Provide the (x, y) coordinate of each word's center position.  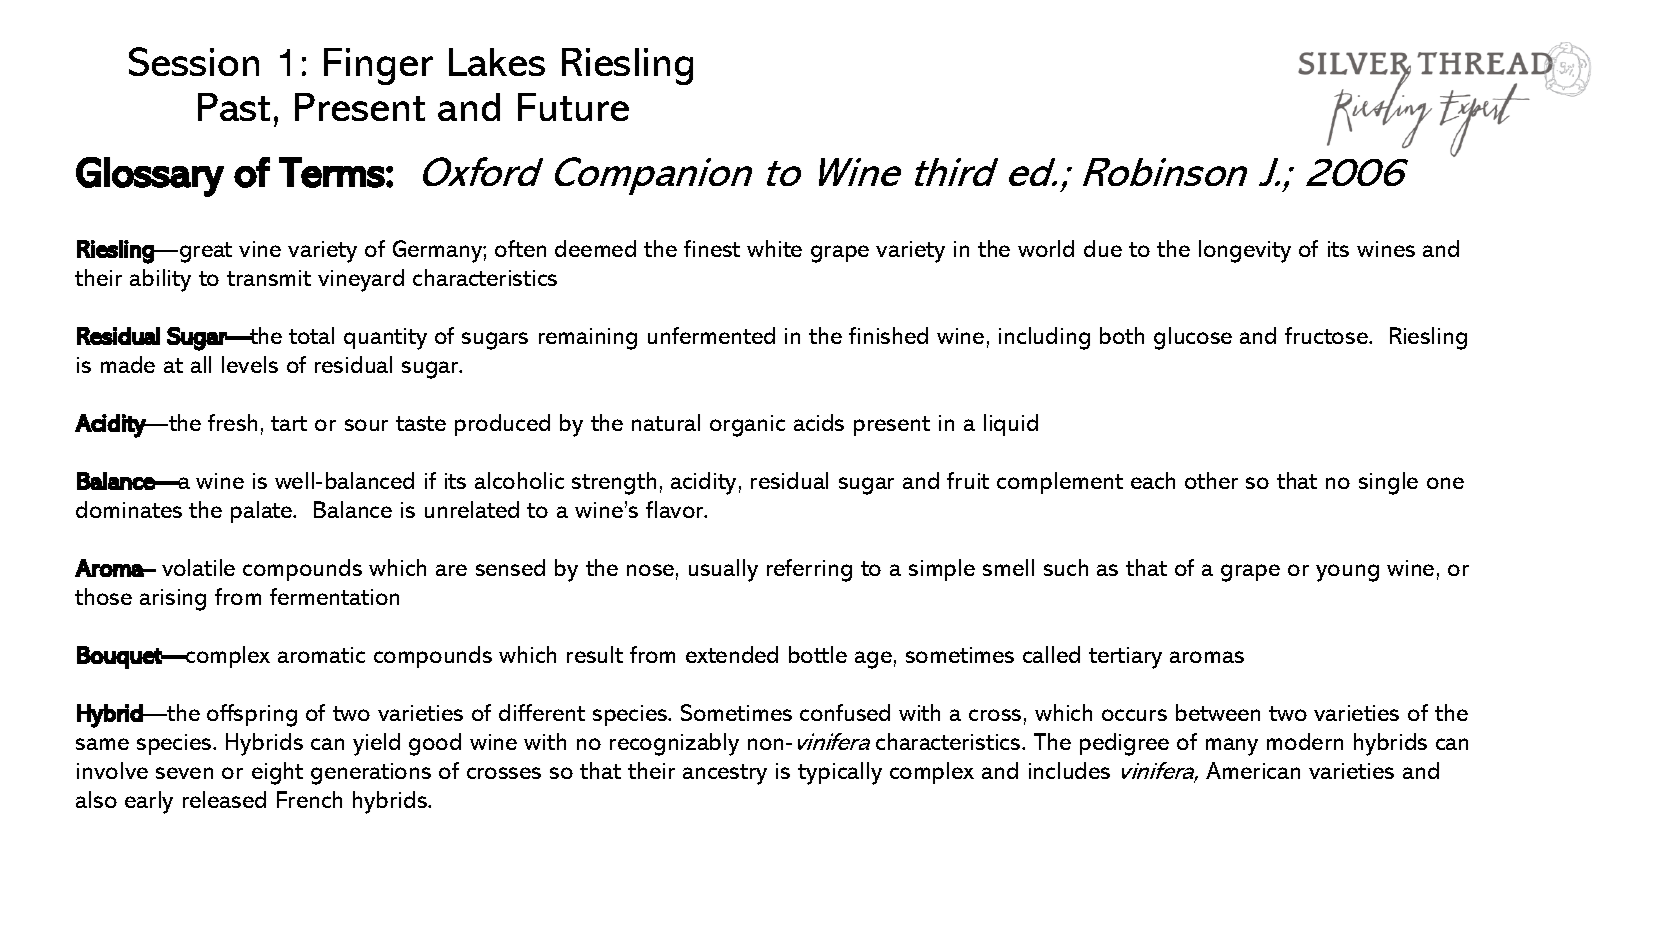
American (1253, 770)
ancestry (725, 774)
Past (234, 107)
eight (277, 773)
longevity (1245, 251)
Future (573, 107)
